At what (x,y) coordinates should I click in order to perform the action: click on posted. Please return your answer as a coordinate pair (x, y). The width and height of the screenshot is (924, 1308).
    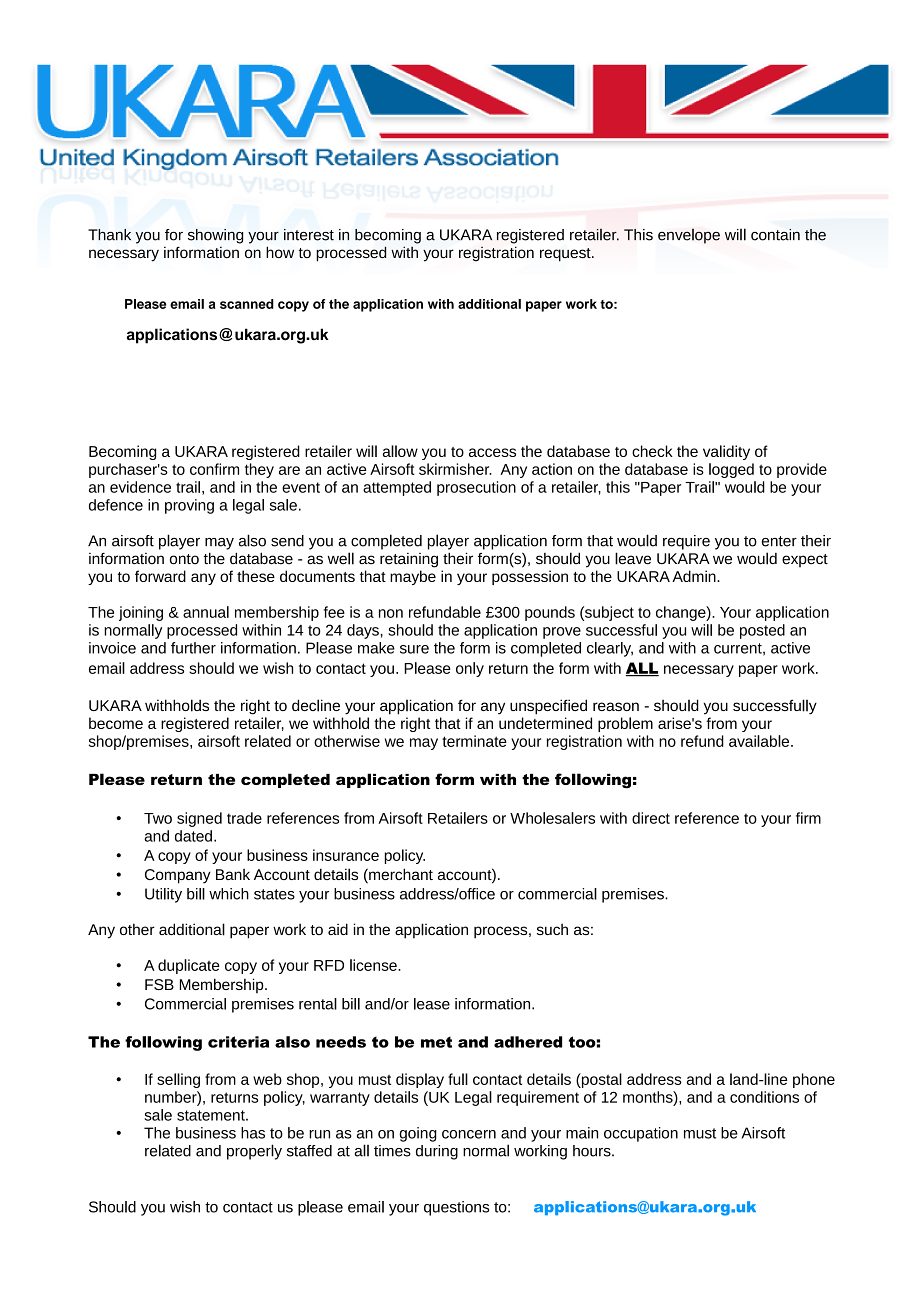
    Looking at the image, I should click on (762, 631).
